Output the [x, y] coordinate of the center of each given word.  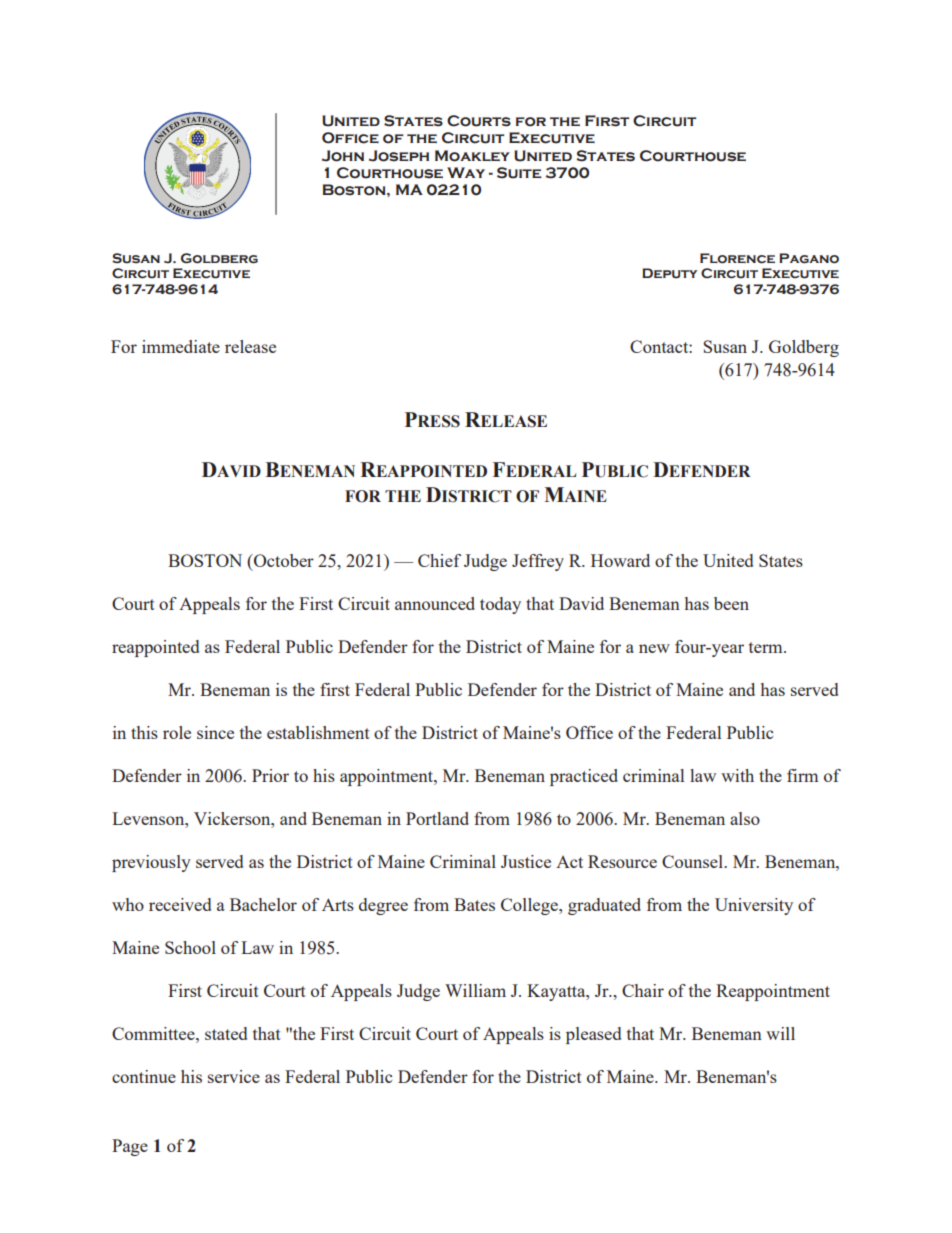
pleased [593, 1035]
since [215, 732]
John [343, 156]
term [767, 647]
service [234, 1076]
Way [466, 172]
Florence [737, 258]
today [500, 605]
